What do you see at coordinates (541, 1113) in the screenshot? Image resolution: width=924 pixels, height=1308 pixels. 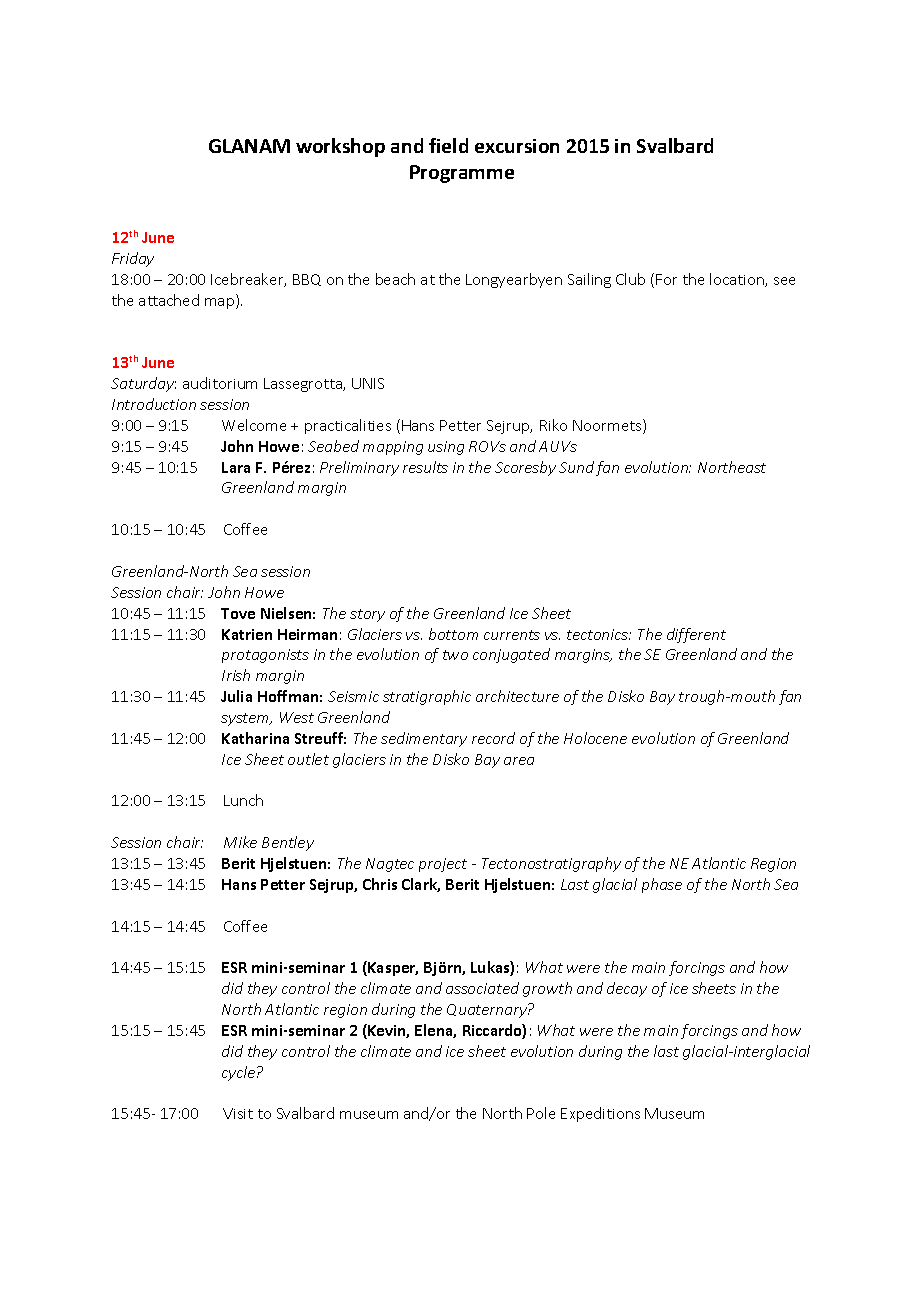 I see `Pole` at bounding box center [541, 1113].
